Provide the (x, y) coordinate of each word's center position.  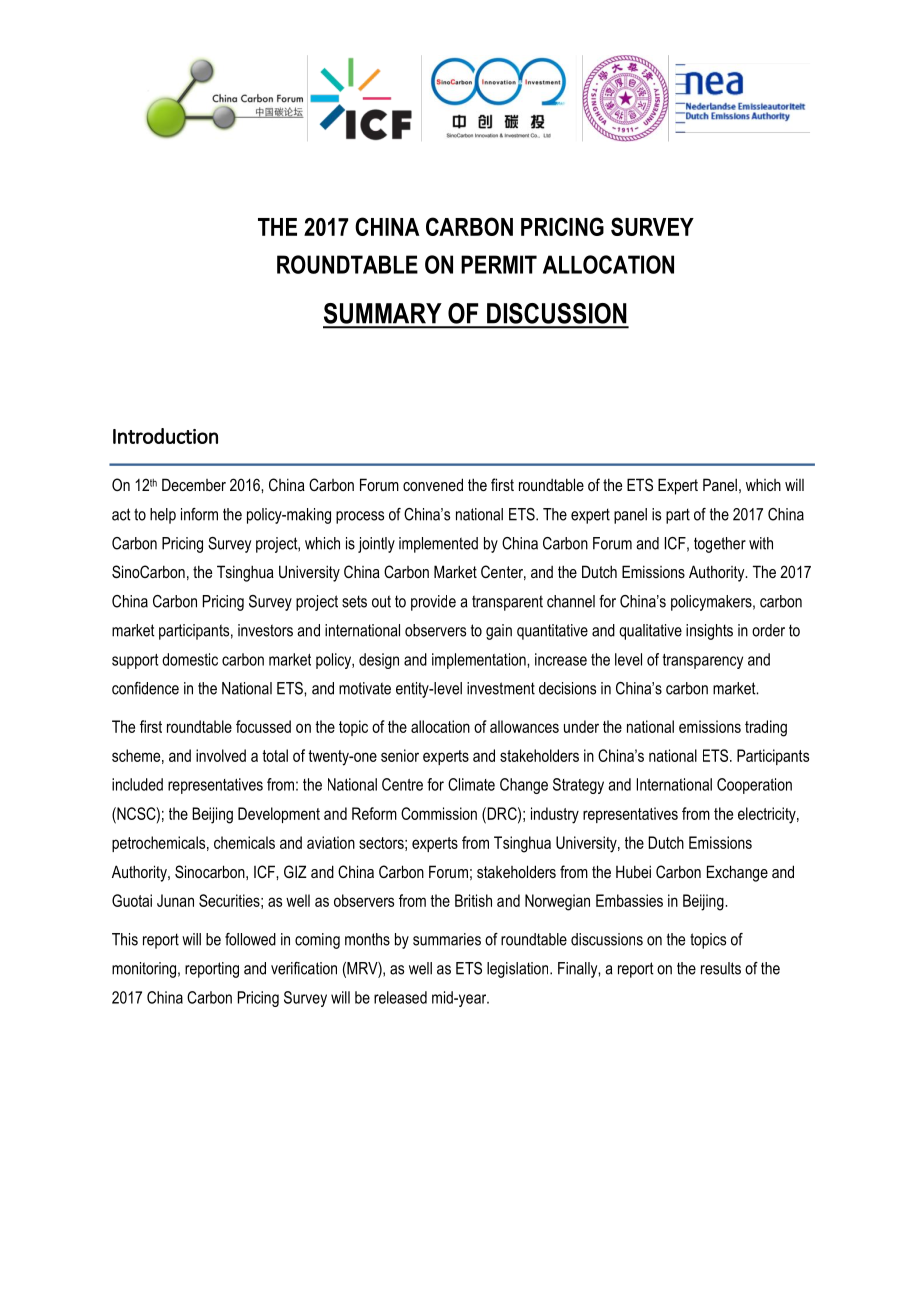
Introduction (165, 436)
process (360, 517)
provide (433, 603)
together (720, 545)
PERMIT (499, 264)
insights (709, 632)
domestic (190, 659)
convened (433, 484)
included (137, 784)
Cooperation (754, 786)
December (194, 484)
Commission (439, 813)
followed (250, 939)
